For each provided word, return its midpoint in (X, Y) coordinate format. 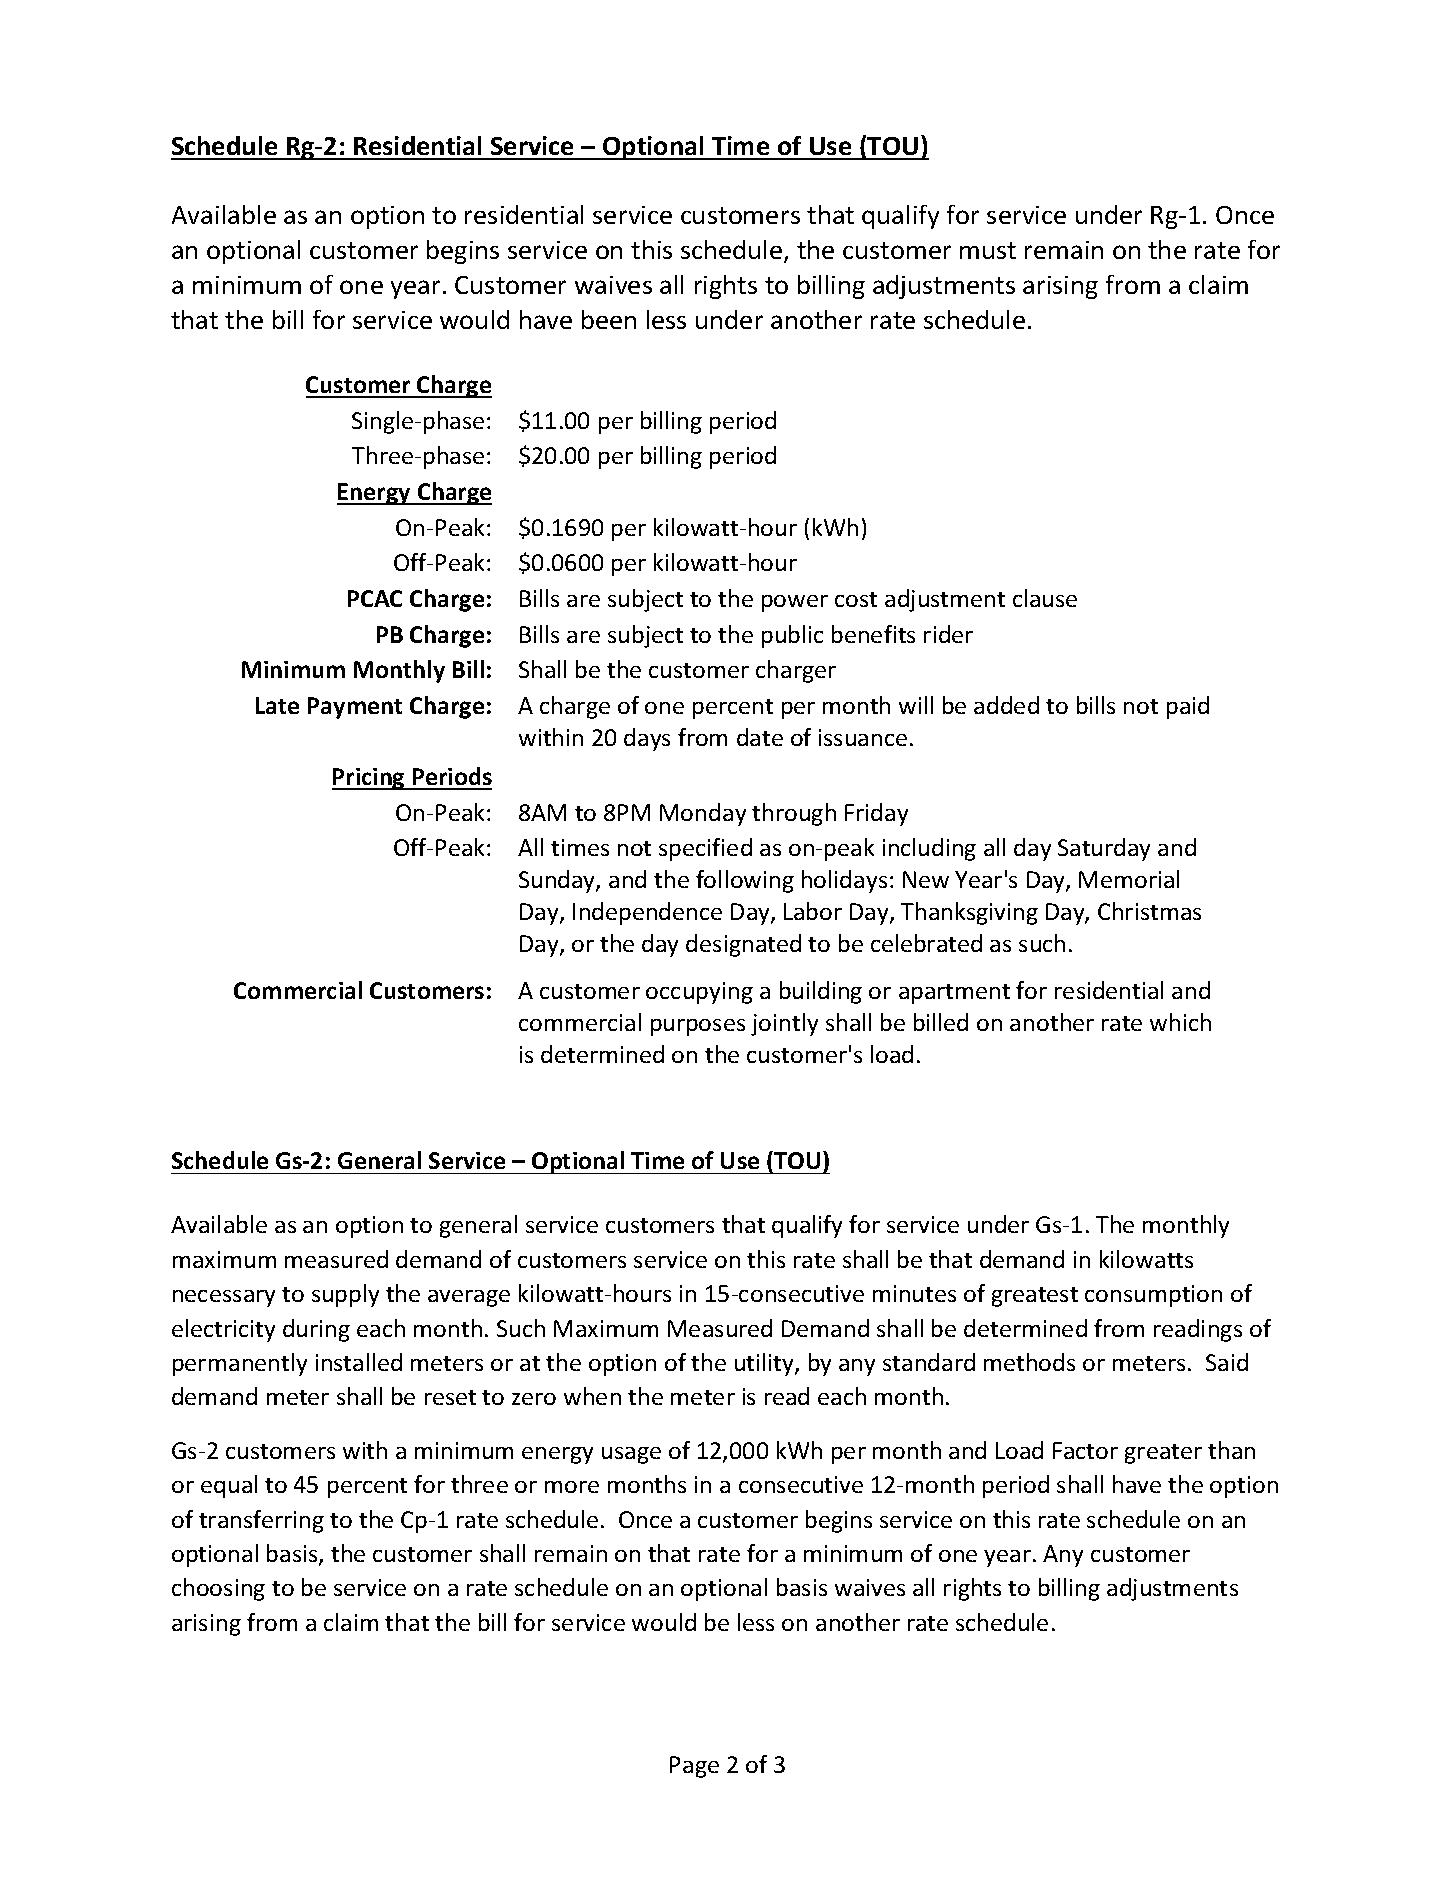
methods (1029, 1362)
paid (1188, 707)
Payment (355, 708)
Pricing (369, 779)
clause (1045, 598)
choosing (218, 1589)
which (1180, 1022)
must (988, 250)
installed (359, 1362)
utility (765, 1364)
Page (694, 1767)
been (609, 319)
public (792, 636)
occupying (699, 993)
